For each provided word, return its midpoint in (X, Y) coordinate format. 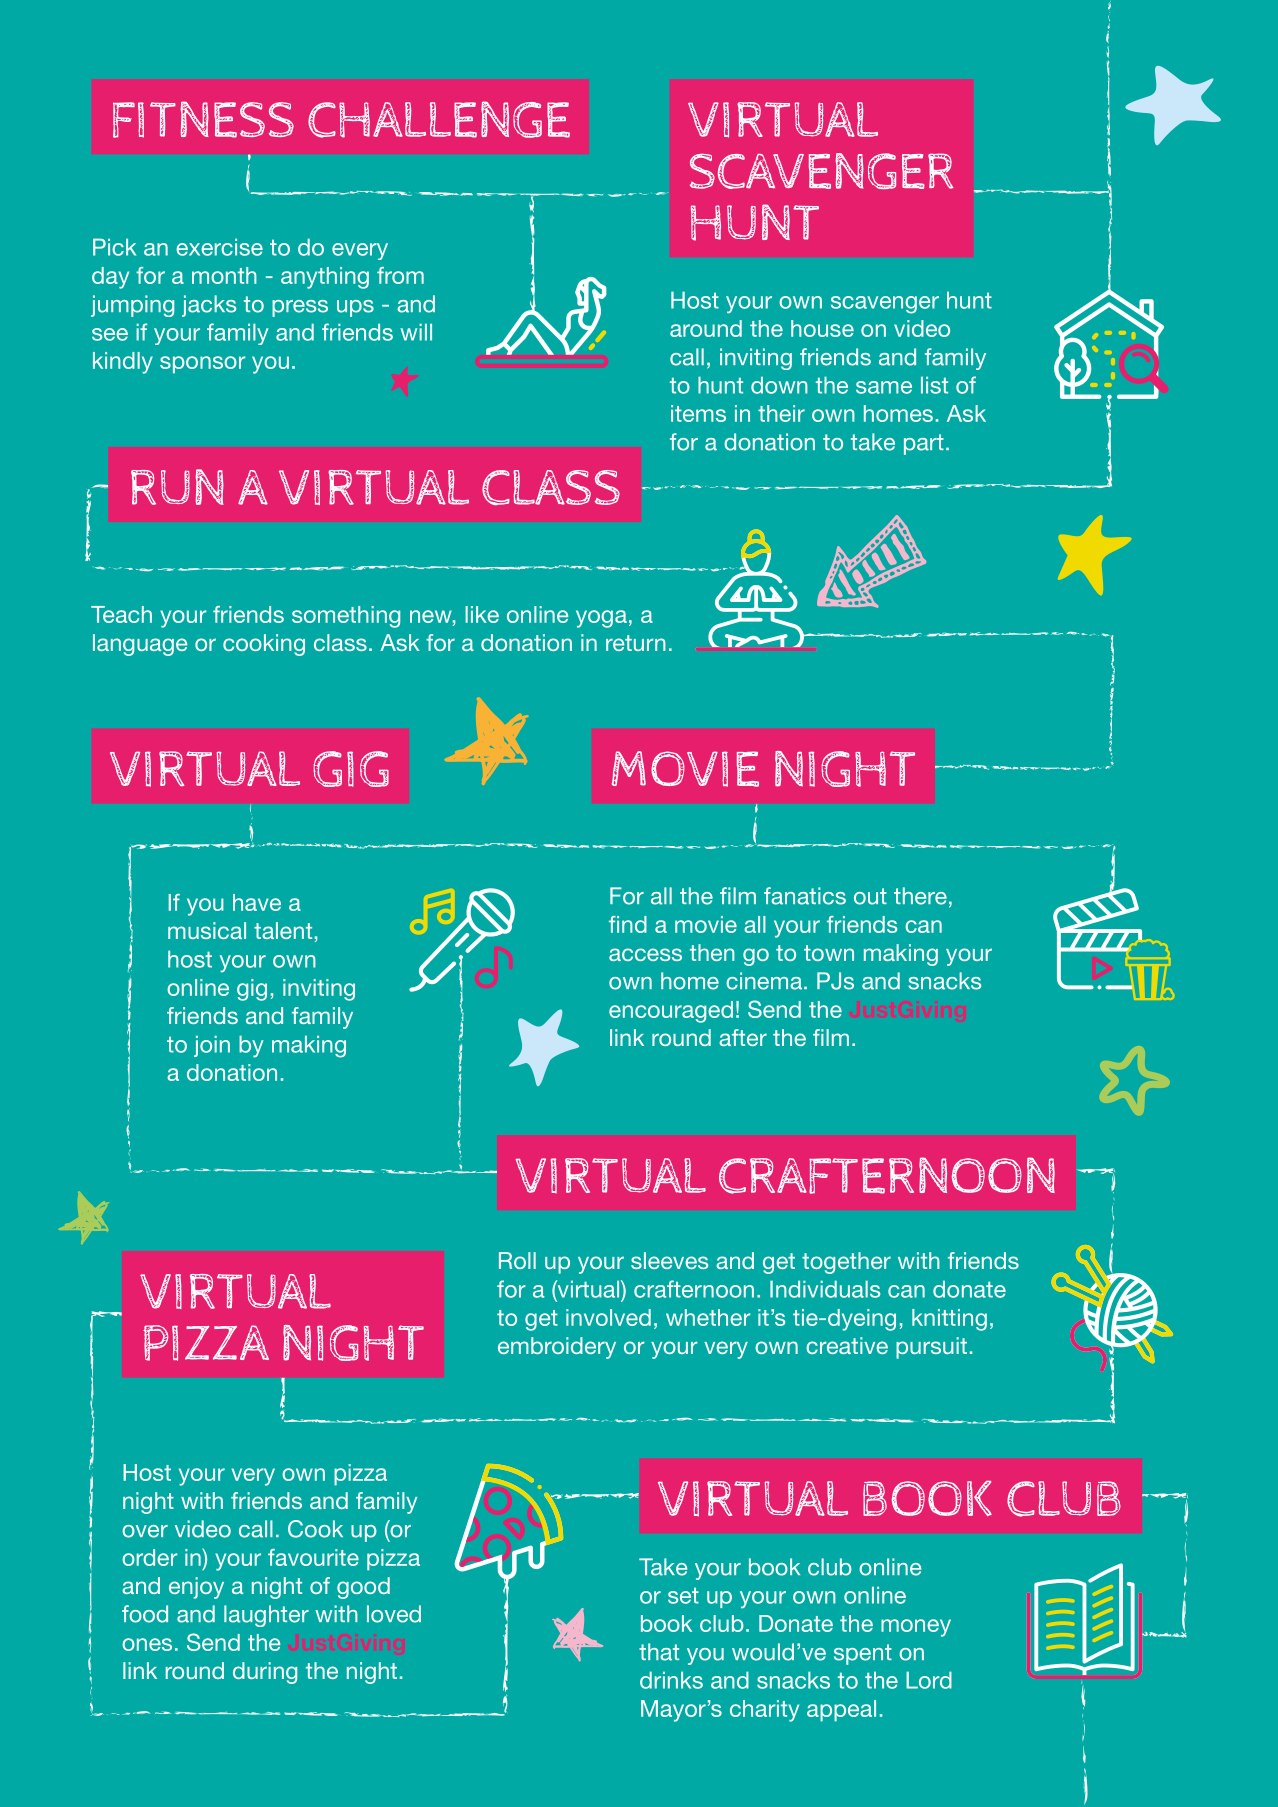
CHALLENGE (439, 119)
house (822, 328)
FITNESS (203, 119)
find (628, 924)
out (870, 896)
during (265, 1673)
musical (207, 930)
